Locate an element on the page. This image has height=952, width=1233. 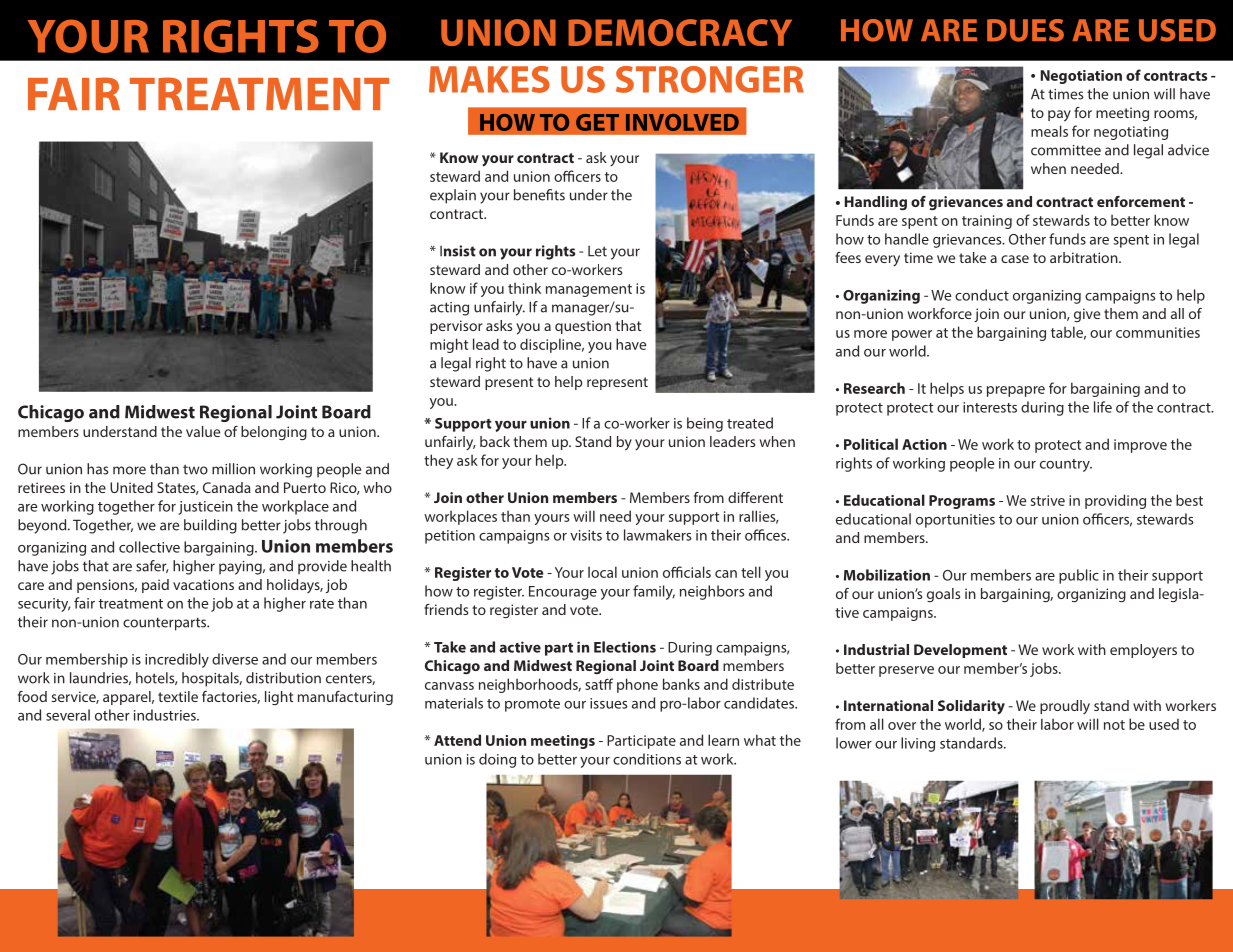
MAKES is located at coordinates (489, 79).
